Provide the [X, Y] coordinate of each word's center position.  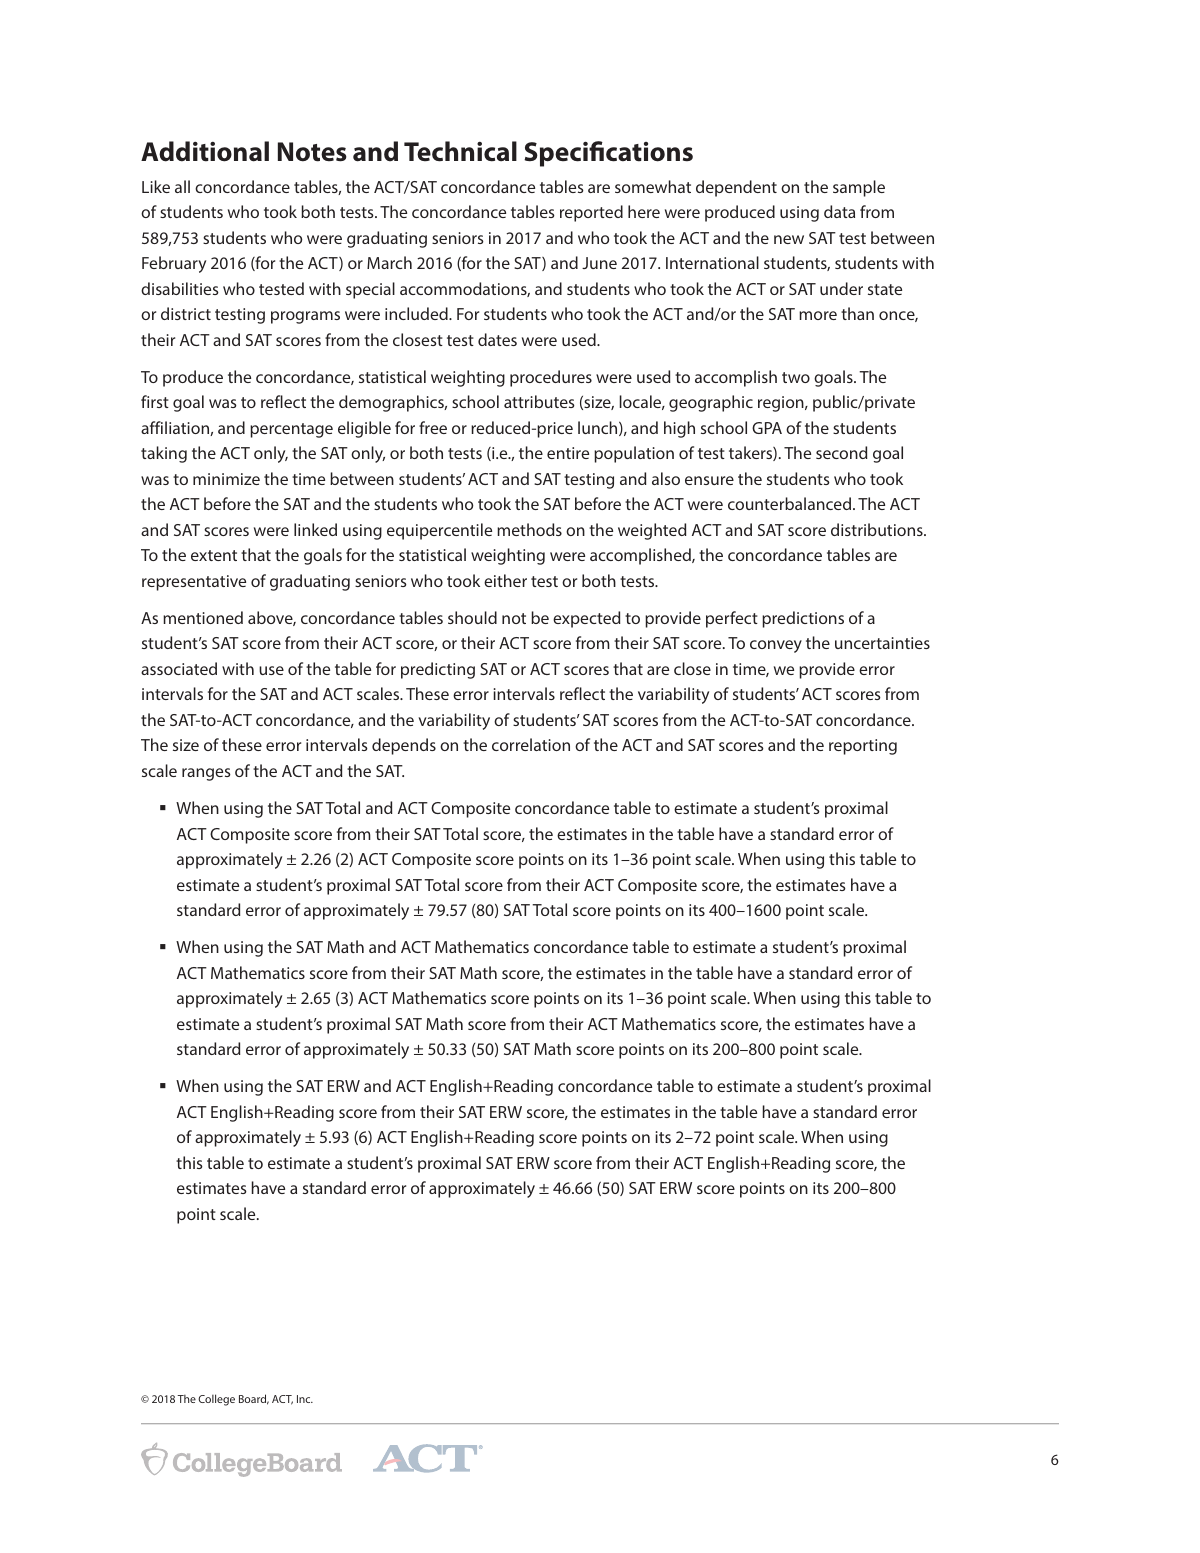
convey [776, 646]
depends [404, 746]
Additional [205, 151]
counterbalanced [789, 503]
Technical [460, 151]
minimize [226, 479]
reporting [863, 747]
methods [529, 529]
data [839, 211]
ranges [206, 774]
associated [179, 668]
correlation [531, 744]
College [216, 1400]
